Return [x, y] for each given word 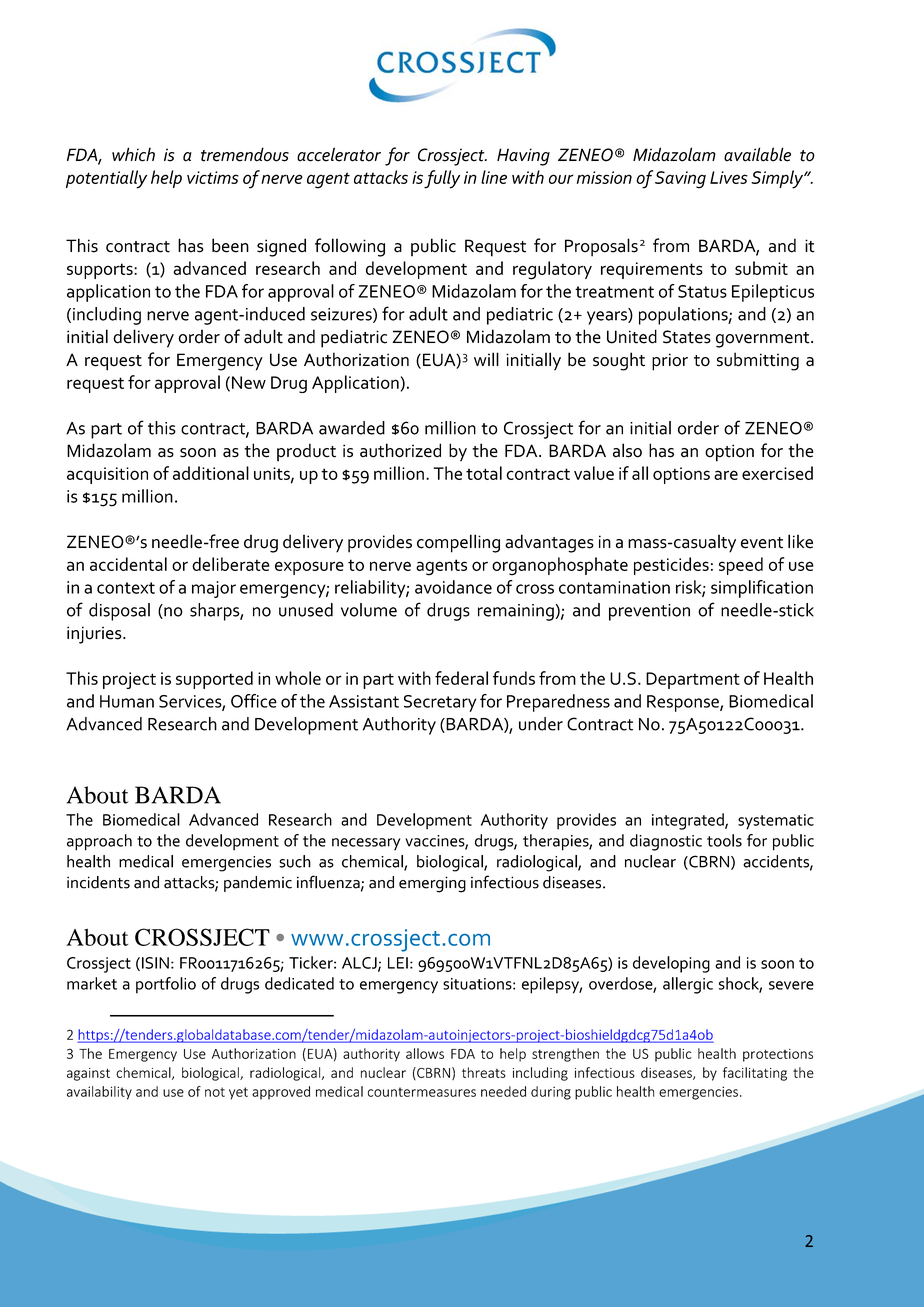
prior [670, 362]
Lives [729, 177]
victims [213, 177]
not [215, 1092]
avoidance [453, 587]
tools [724, 840]
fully [442, 179]
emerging [432, 884]
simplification [762, 589]
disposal [119, 612]
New [249, 382]
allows [425, 1053]
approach [99, 842]
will [486, 359]
